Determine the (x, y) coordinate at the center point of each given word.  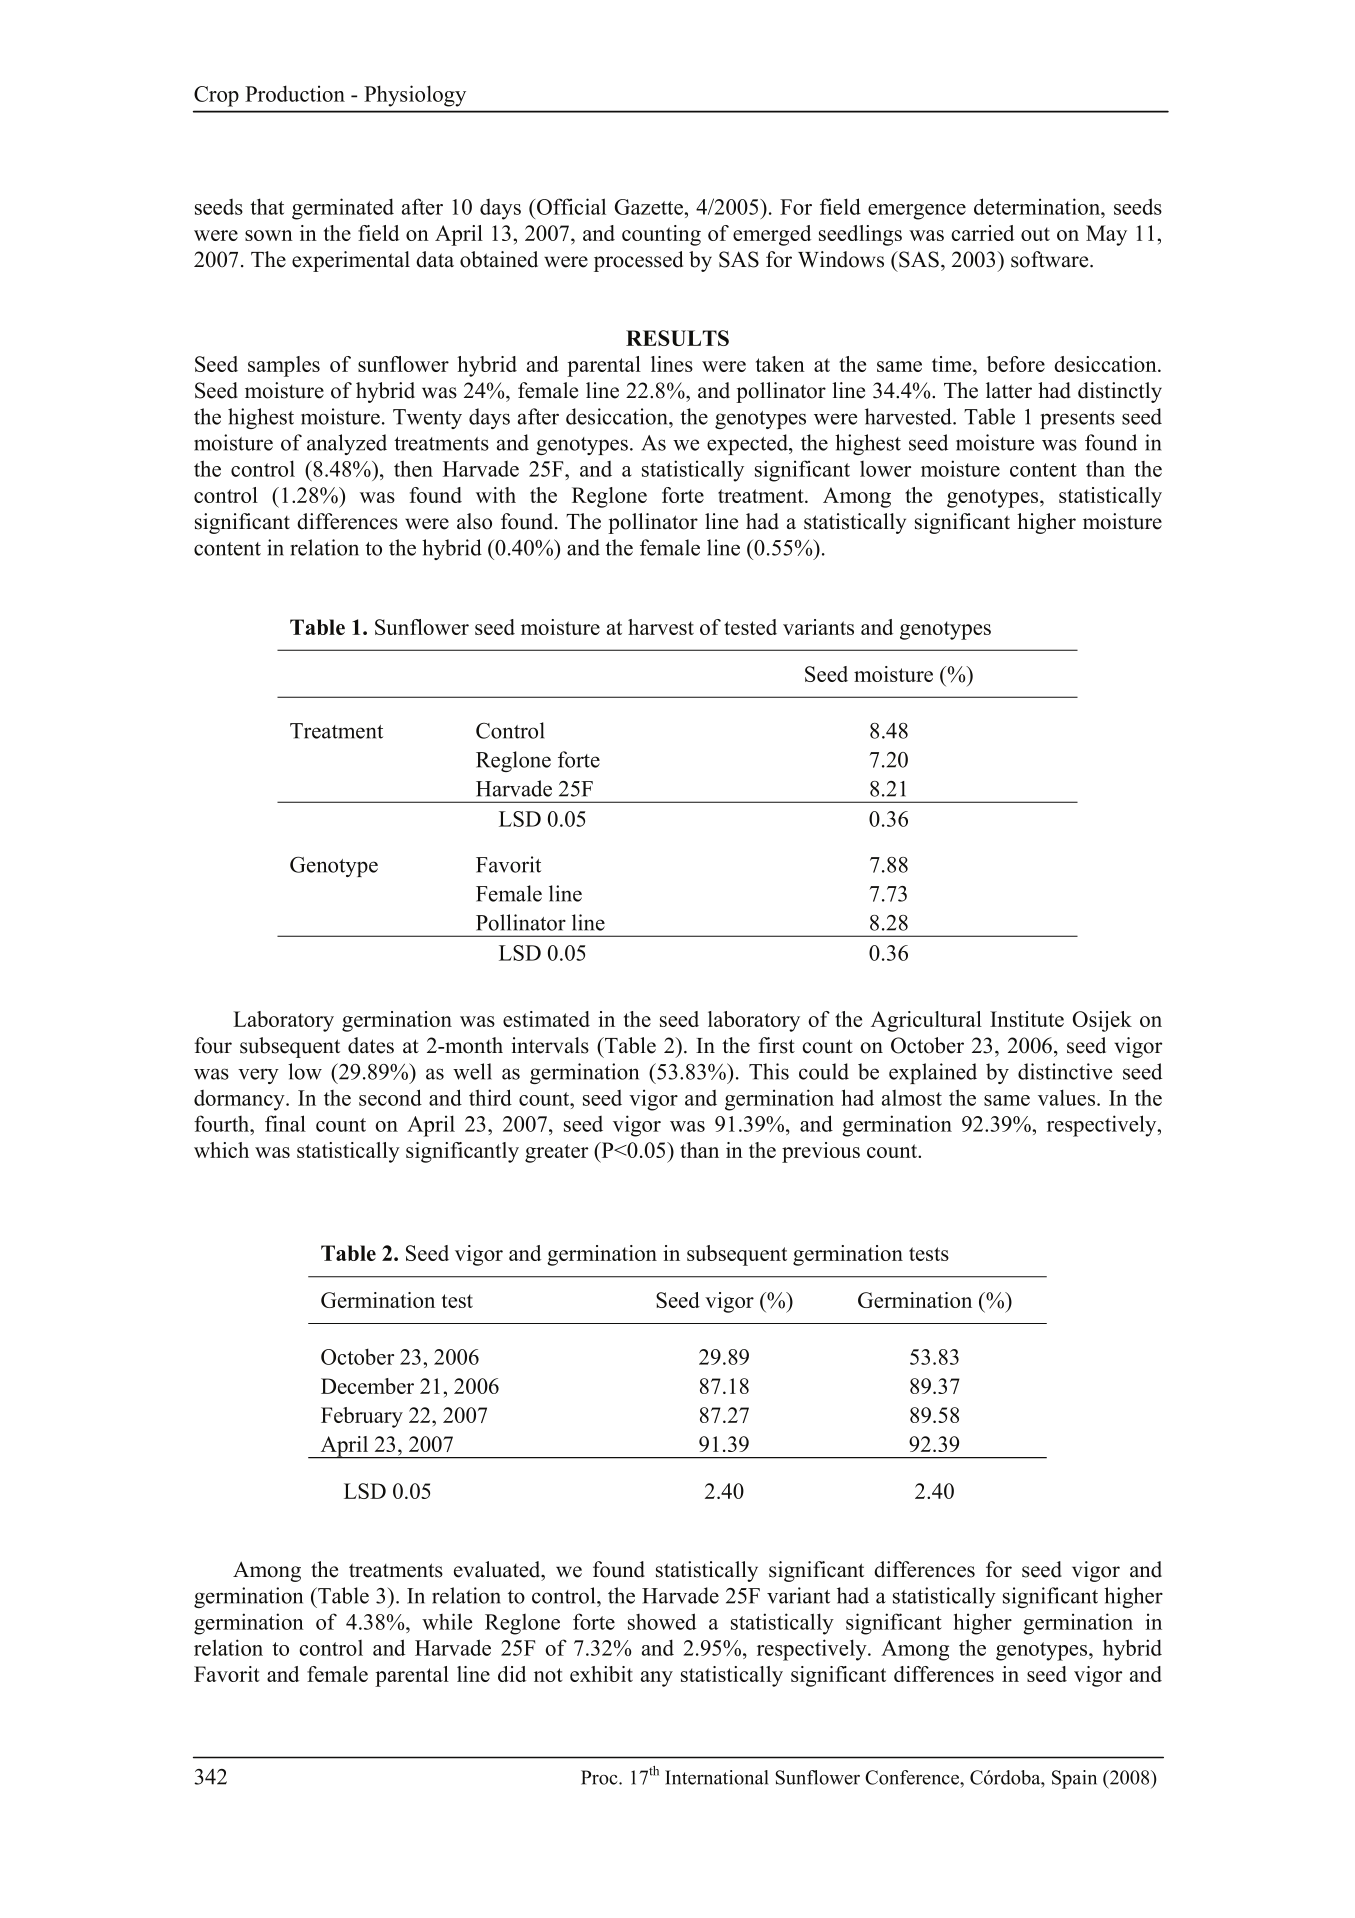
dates (371, 1045)
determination (1038, 206)
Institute (1027, 1019)
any (657, 1679)
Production (295, 93)
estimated (546, 1019)
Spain (1074, 1779)
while (447, 1621)
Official (571, 206)
